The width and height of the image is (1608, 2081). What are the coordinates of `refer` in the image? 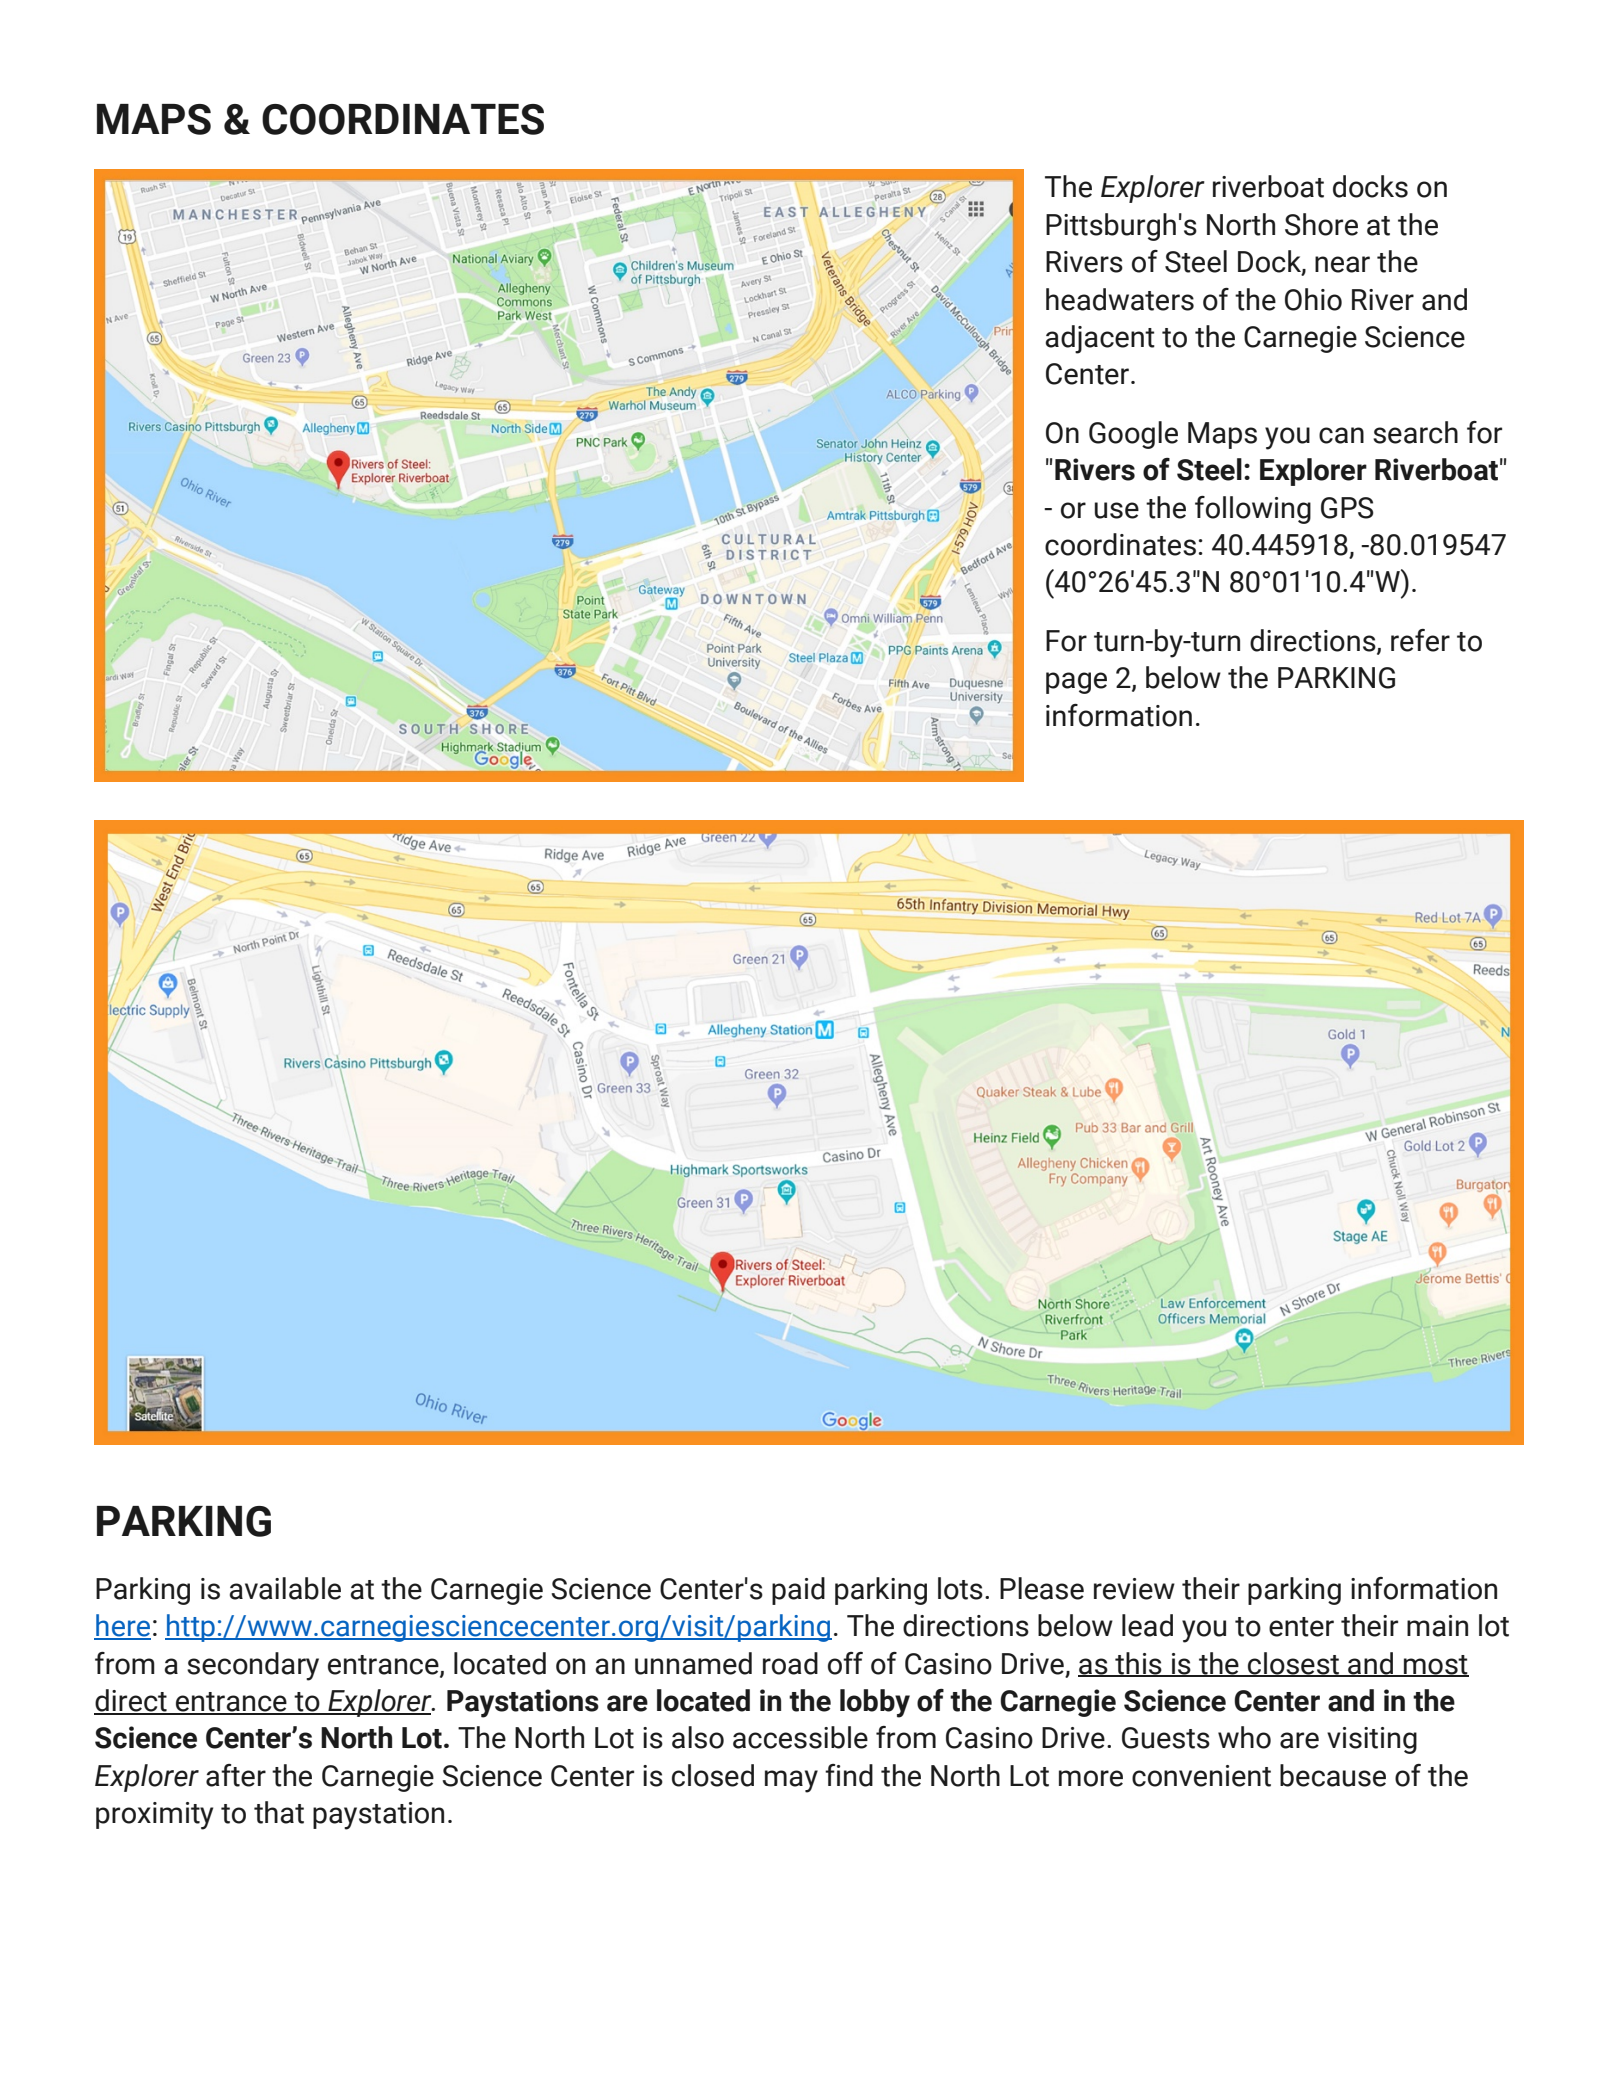 It's located at (1420, 640).
